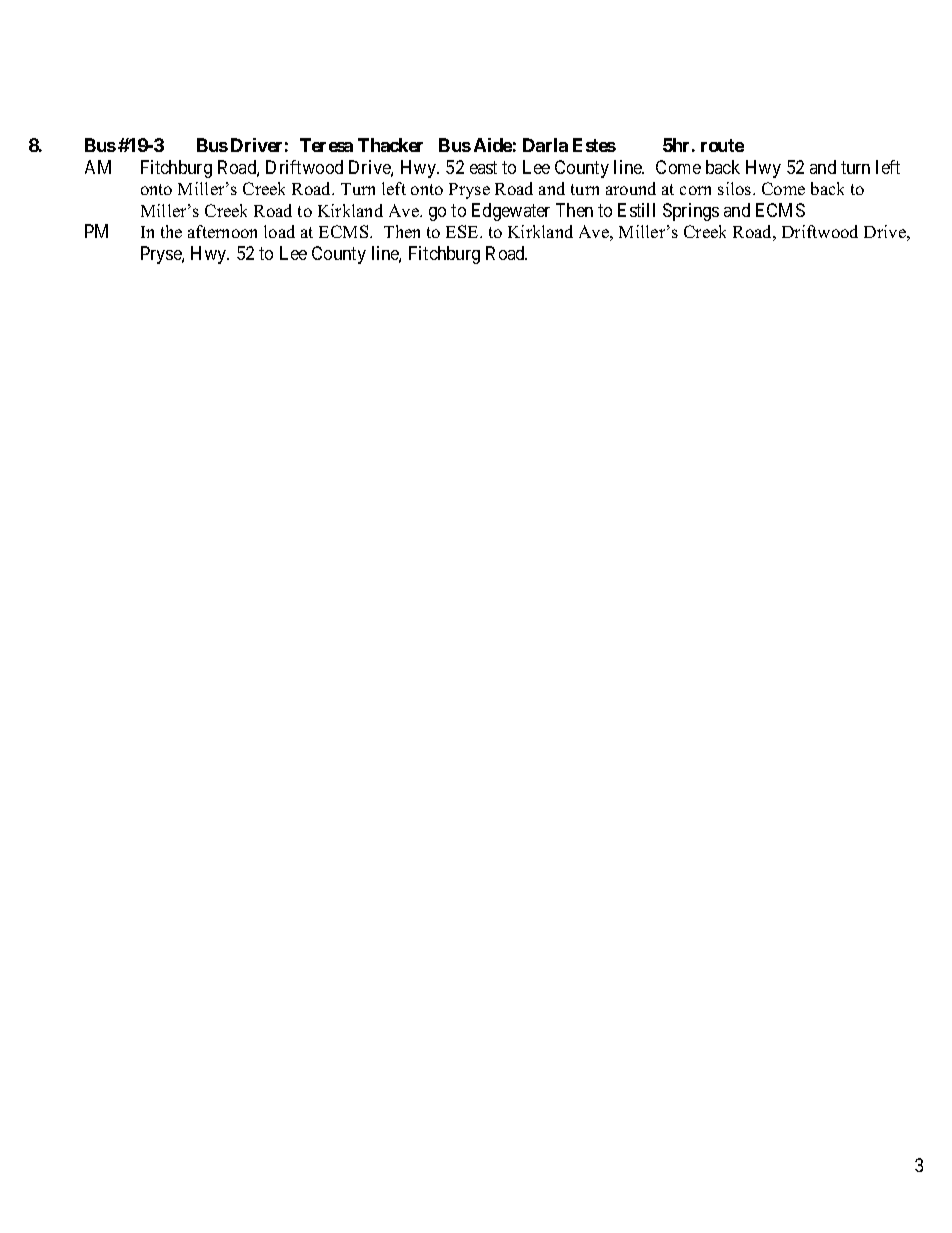 This screenshot has width=952, height=1233. Describe the element at coordinates (326, 145) in the screenshot. I see `Teresa` at that location.
